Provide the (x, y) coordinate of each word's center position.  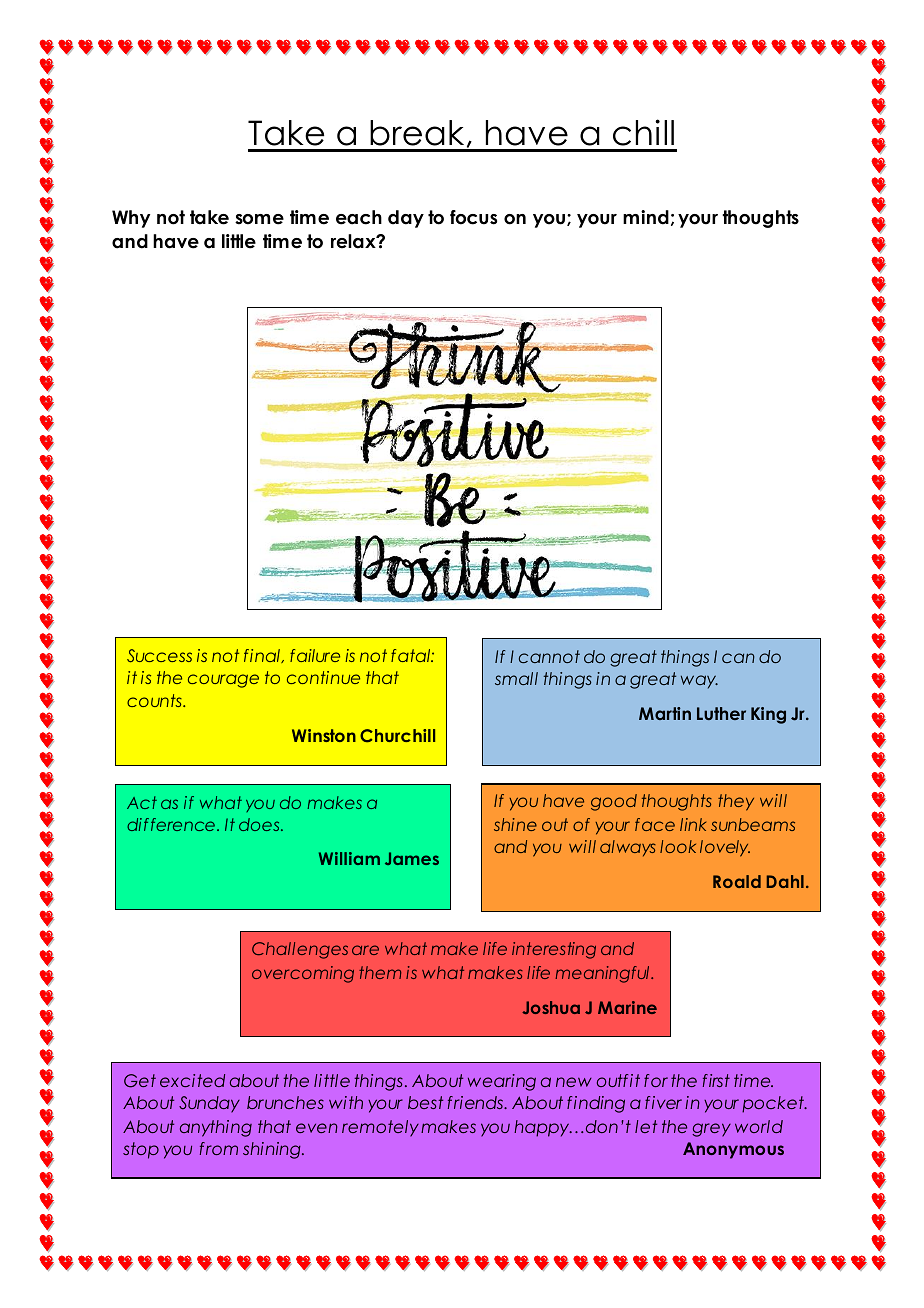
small (516, 678)
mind (646, 217)
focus (473, 217)
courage (223, 681)
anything (216, 1128)
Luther (721, 713)
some (259, 219)
